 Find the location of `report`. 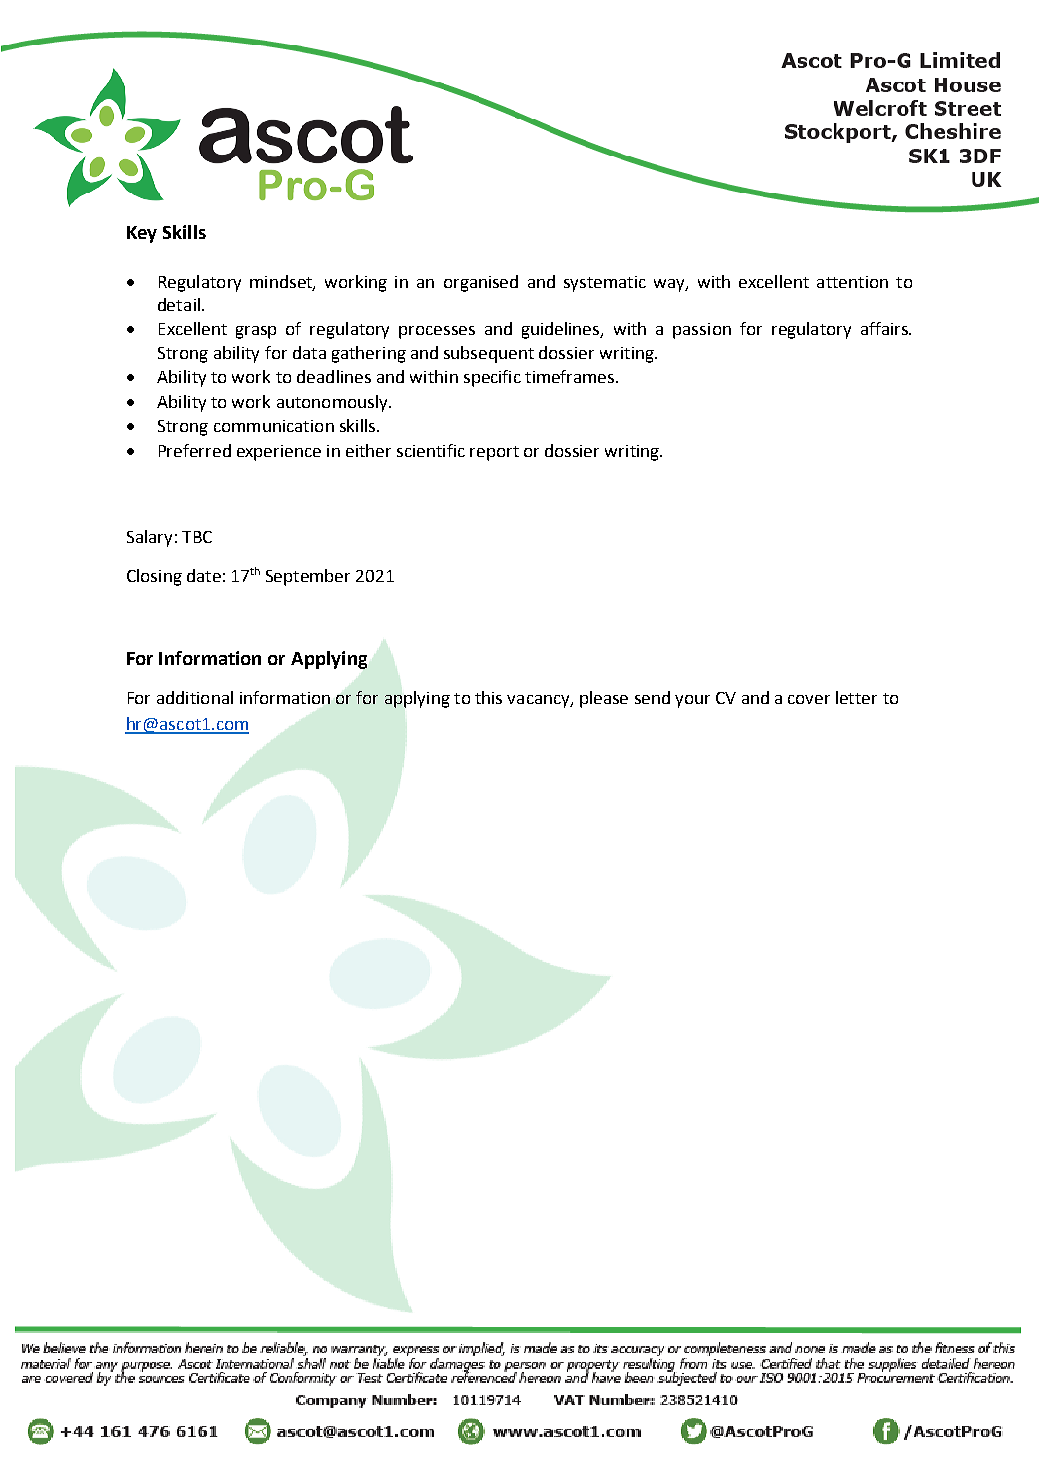

report is located at coordinates (494, 453).
